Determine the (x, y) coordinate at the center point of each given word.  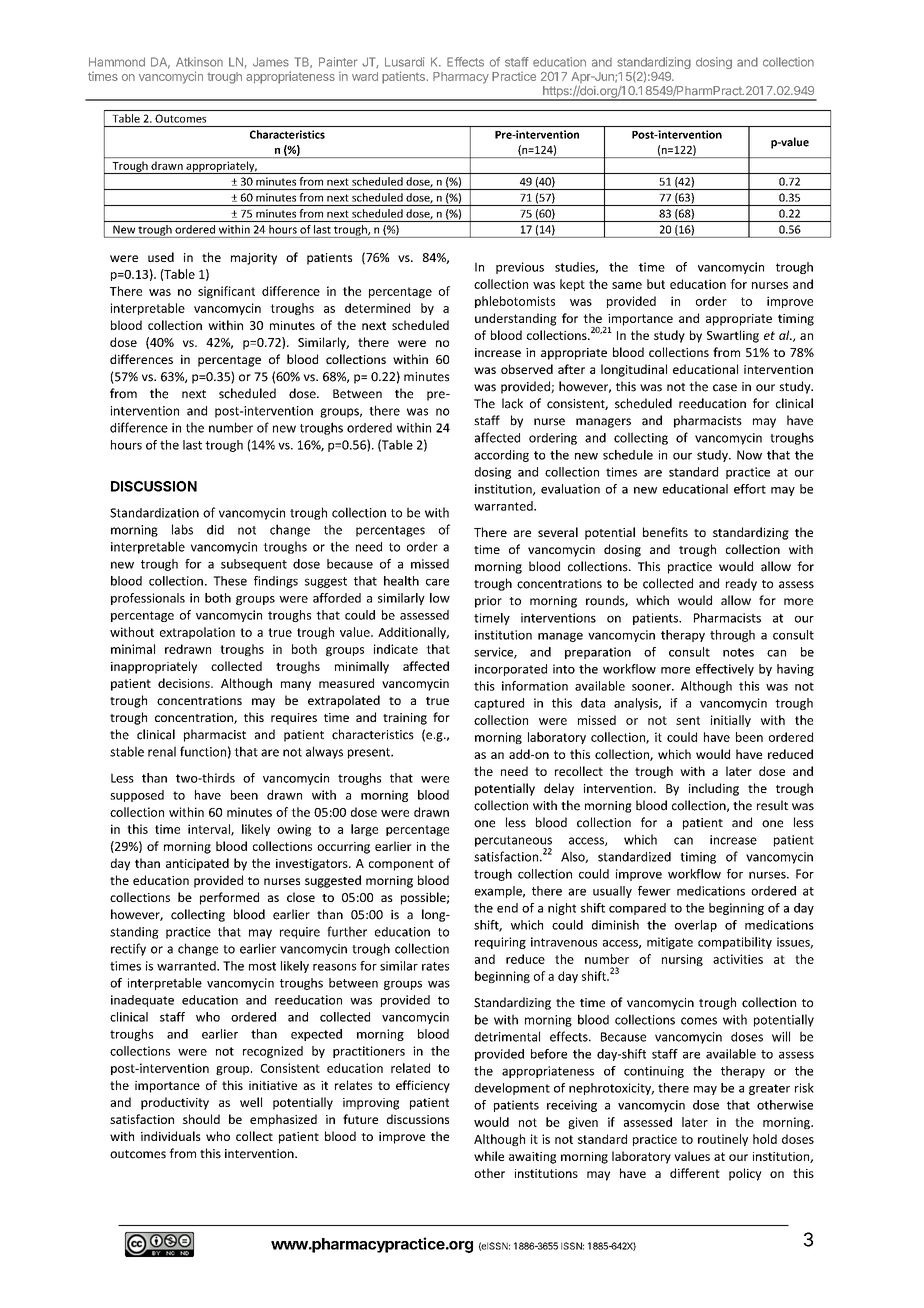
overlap (696, 926)
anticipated (197, 864)
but (656, 284)
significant (226, 292)
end (507, 908)
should (201, 1119)
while (489, 1156)
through (732, 636)
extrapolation (197, 633)
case (725, 388)
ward (365, 76)
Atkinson (199, 62)
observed (527, 369)
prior (488, 602)
